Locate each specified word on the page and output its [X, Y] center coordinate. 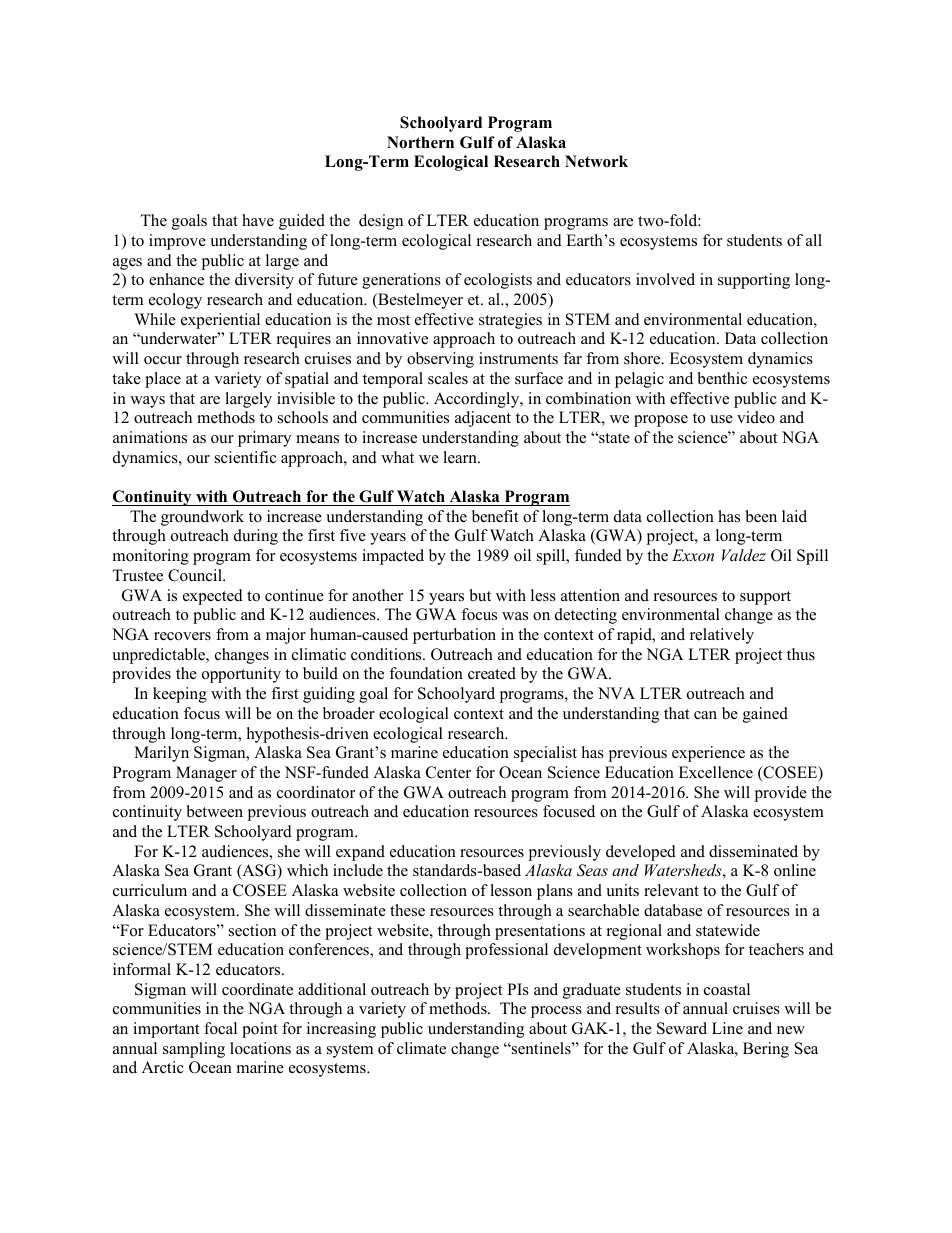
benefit [495, 516]
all [814, 240]
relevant [671, 890]
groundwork [202, 518]
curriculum [150, 890]
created [492, 673]
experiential [220, 321]
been [761, 516]
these [407, 910]
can [705, 715]
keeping [180, 695]
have [258, 220]
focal [220, 1028]
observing [440, 360]
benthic [722, 378]
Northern [420, 142]
